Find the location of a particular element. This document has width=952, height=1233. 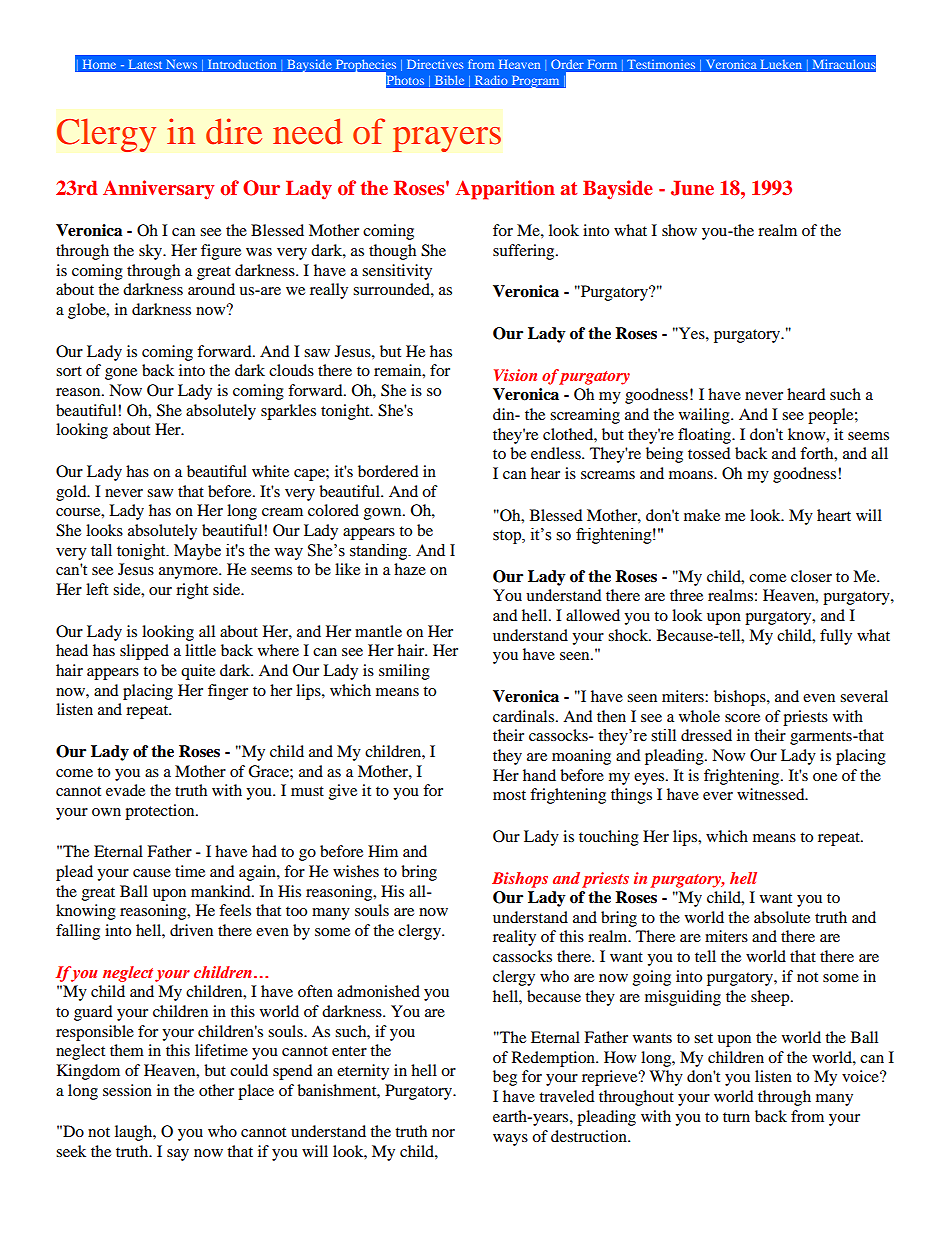

witnessed is located at coordinates (772, 794).
